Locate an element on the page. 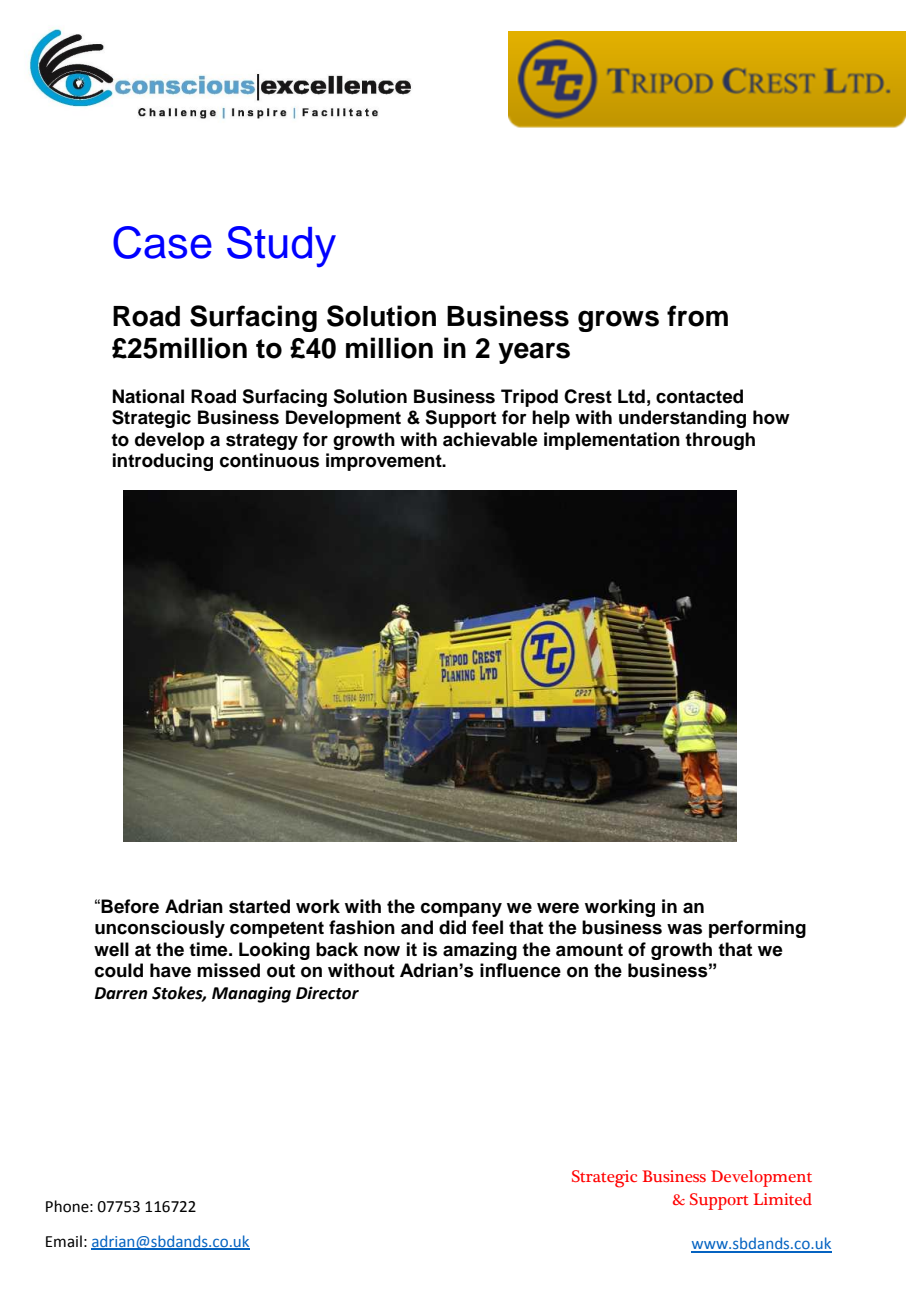 The image size is (924, 1308). Email is located at coordinates (64, 1241).
